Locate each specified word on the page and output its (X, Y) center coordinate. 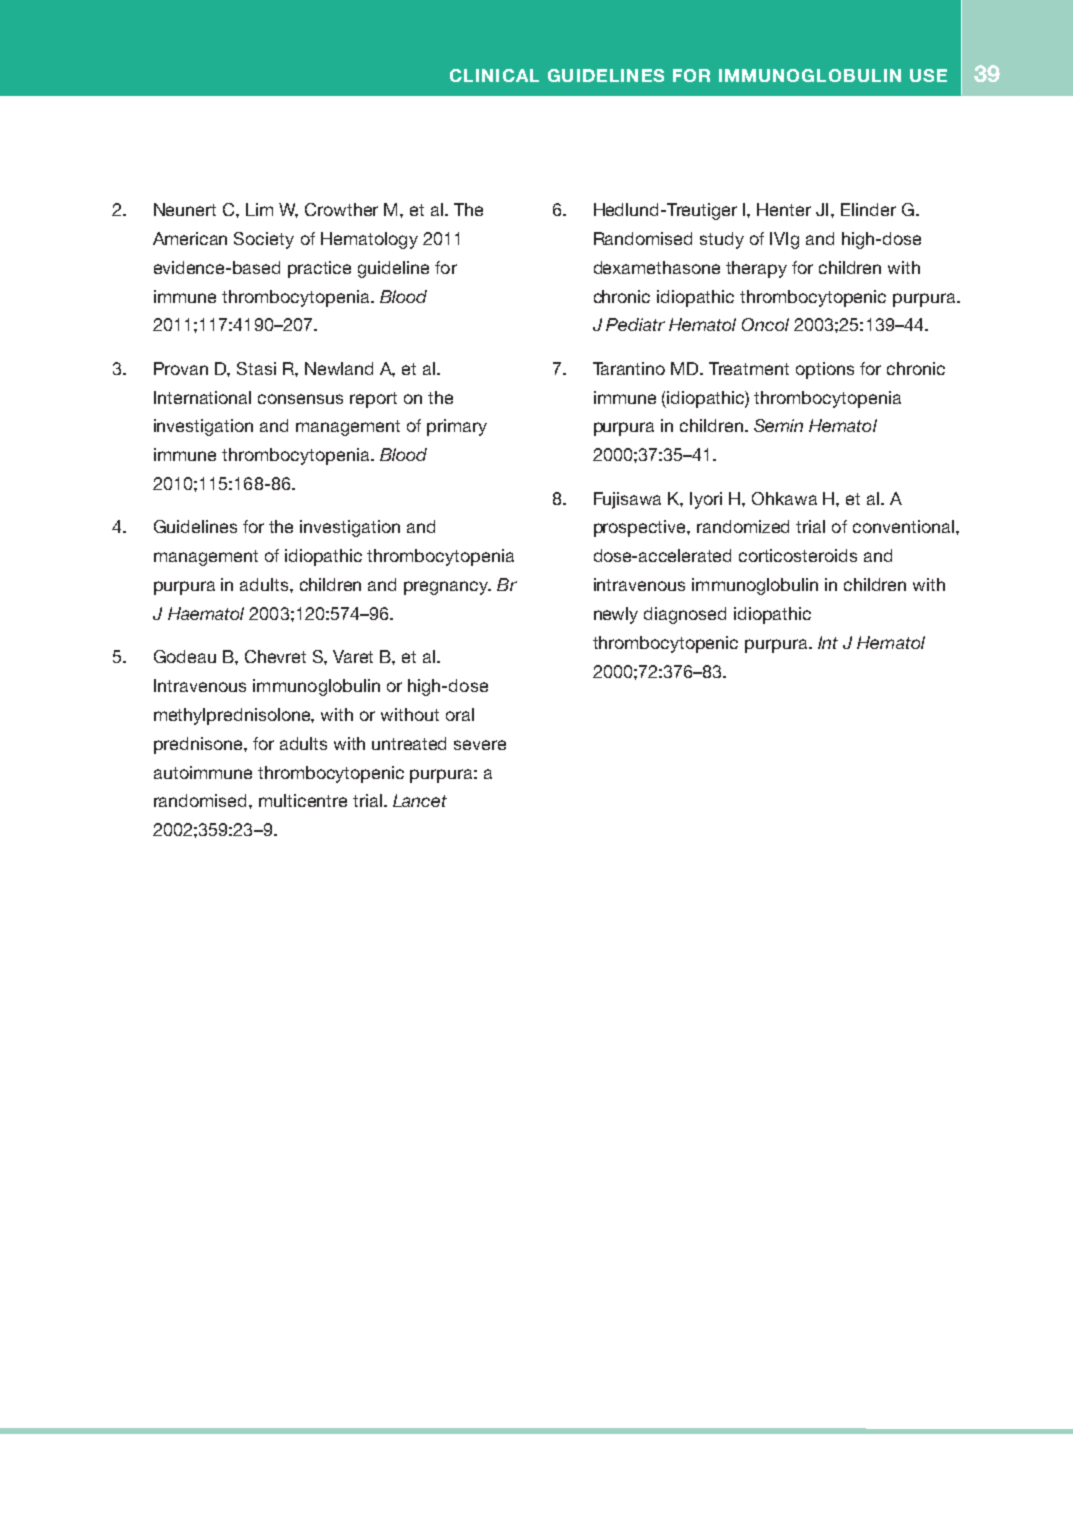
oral (460, 714)
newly (616, 615)
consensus (300, 399)
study (722, 240)
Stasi (256, 368)
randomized (743, 526)
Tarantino (629, 368)
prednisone (199, 745)
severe (480, 745)
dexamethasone (657, 267)
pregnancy (447, 588)
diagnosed (685, 615)
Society (264, 240)
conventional (903, 526)
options (825, 370)
